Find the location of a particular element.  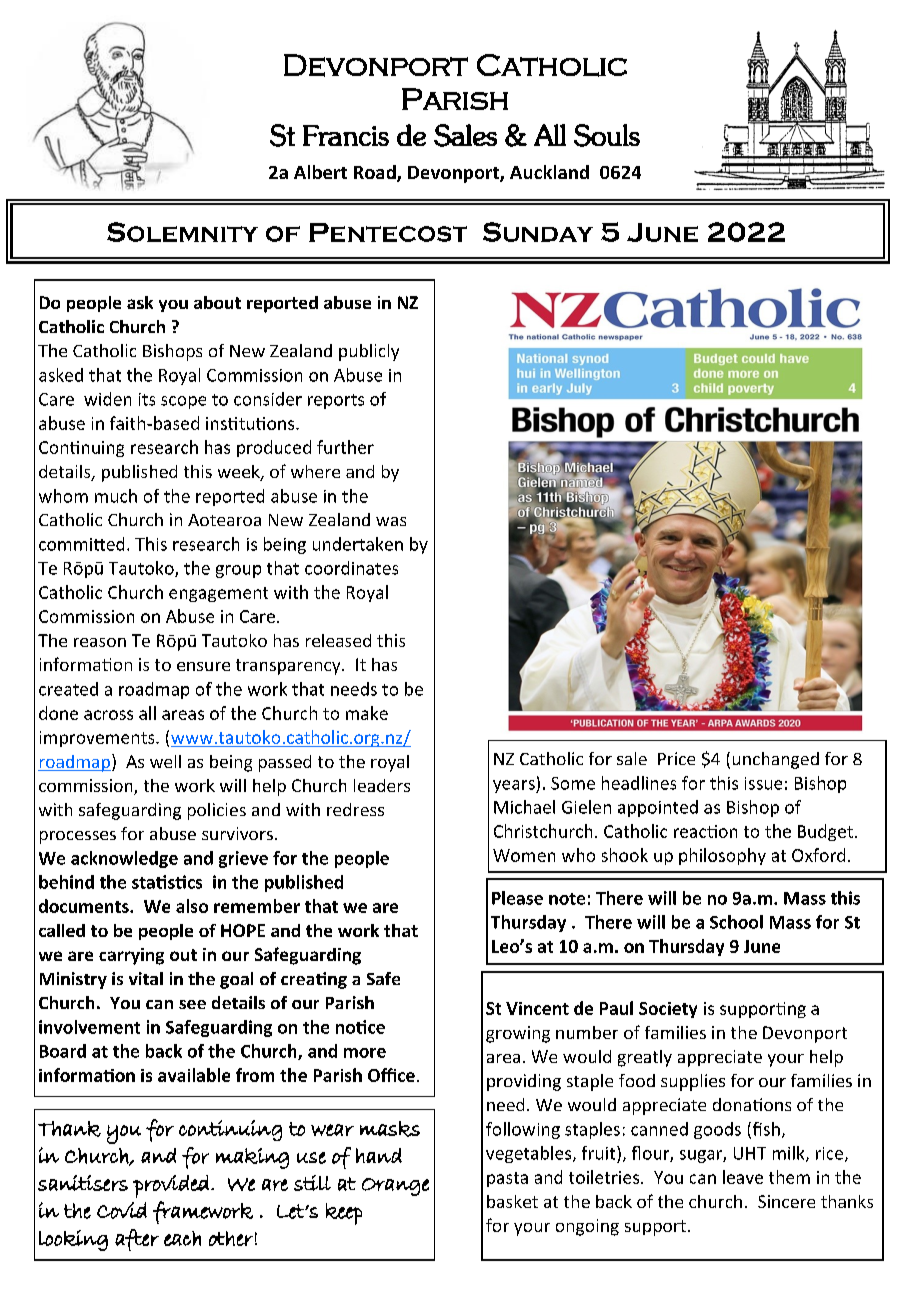

Covid is located at coordinates (122, 1210).
